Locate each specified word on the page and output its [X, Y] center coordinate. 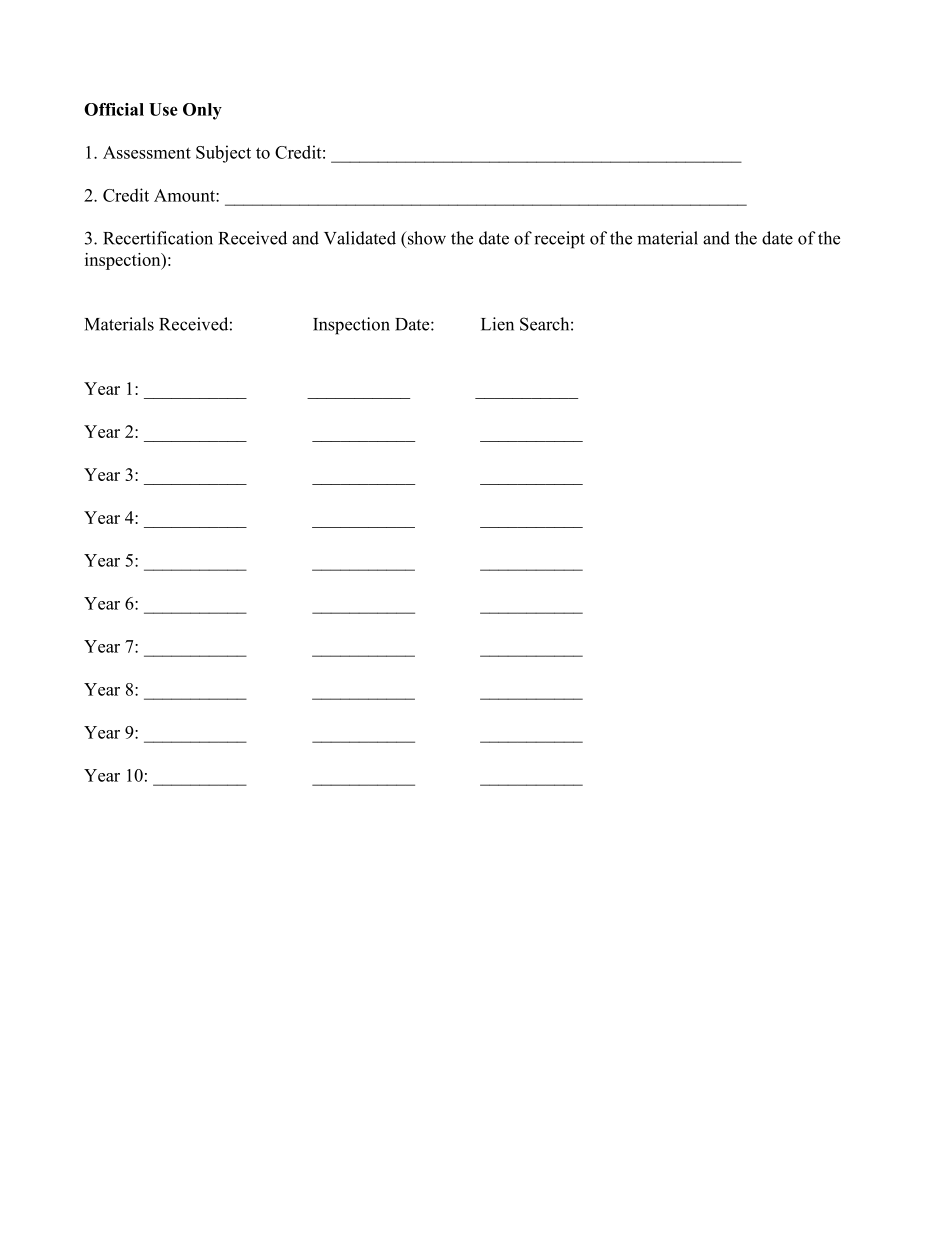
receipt [559, 240]
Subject [223, 154]
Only [202, 111]
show [425, 238]
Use [163, 109]
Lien [497, 324]
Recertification [158, 238]
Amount [185, 195]
